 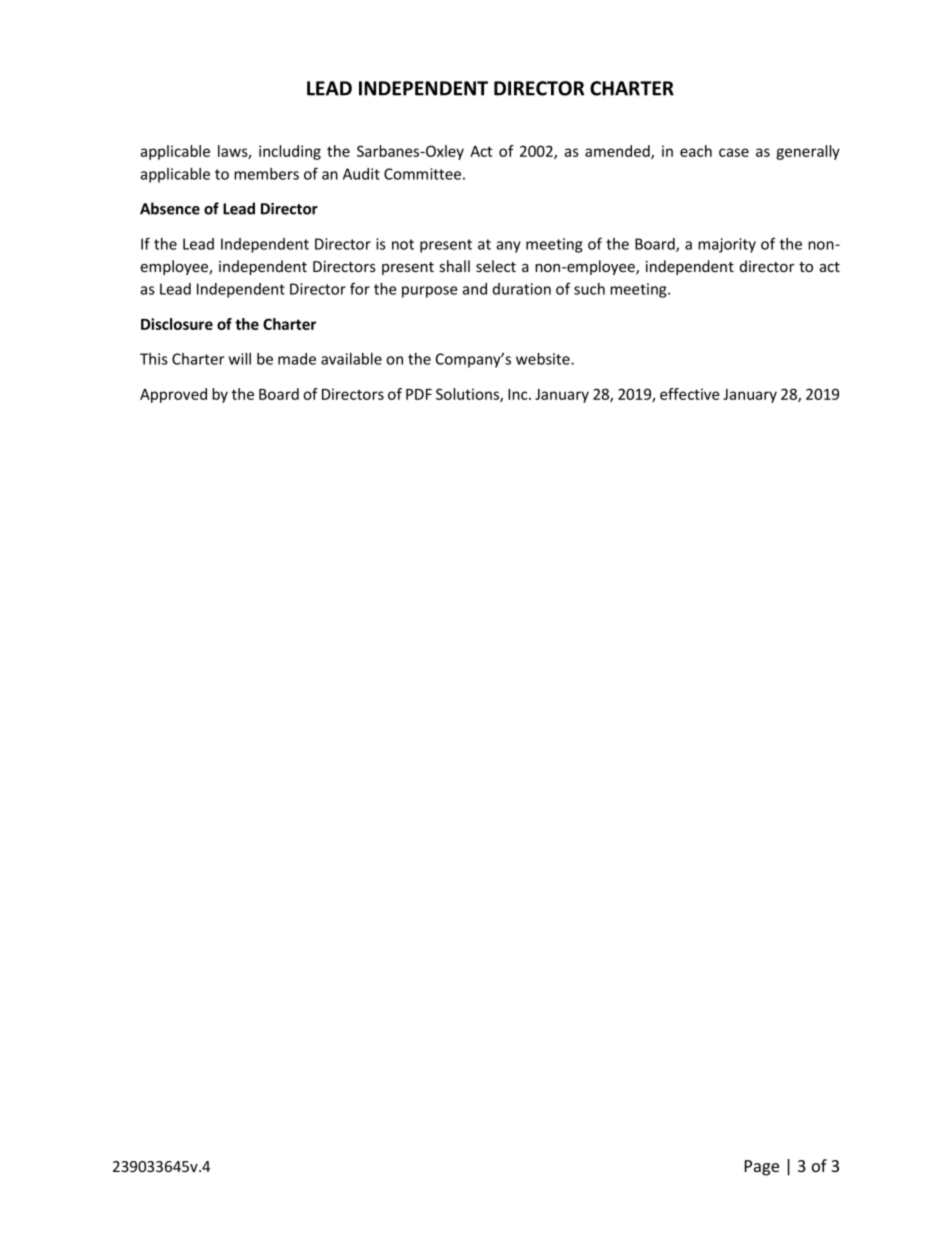 I want to click on select, so click(x=496, y=266).
